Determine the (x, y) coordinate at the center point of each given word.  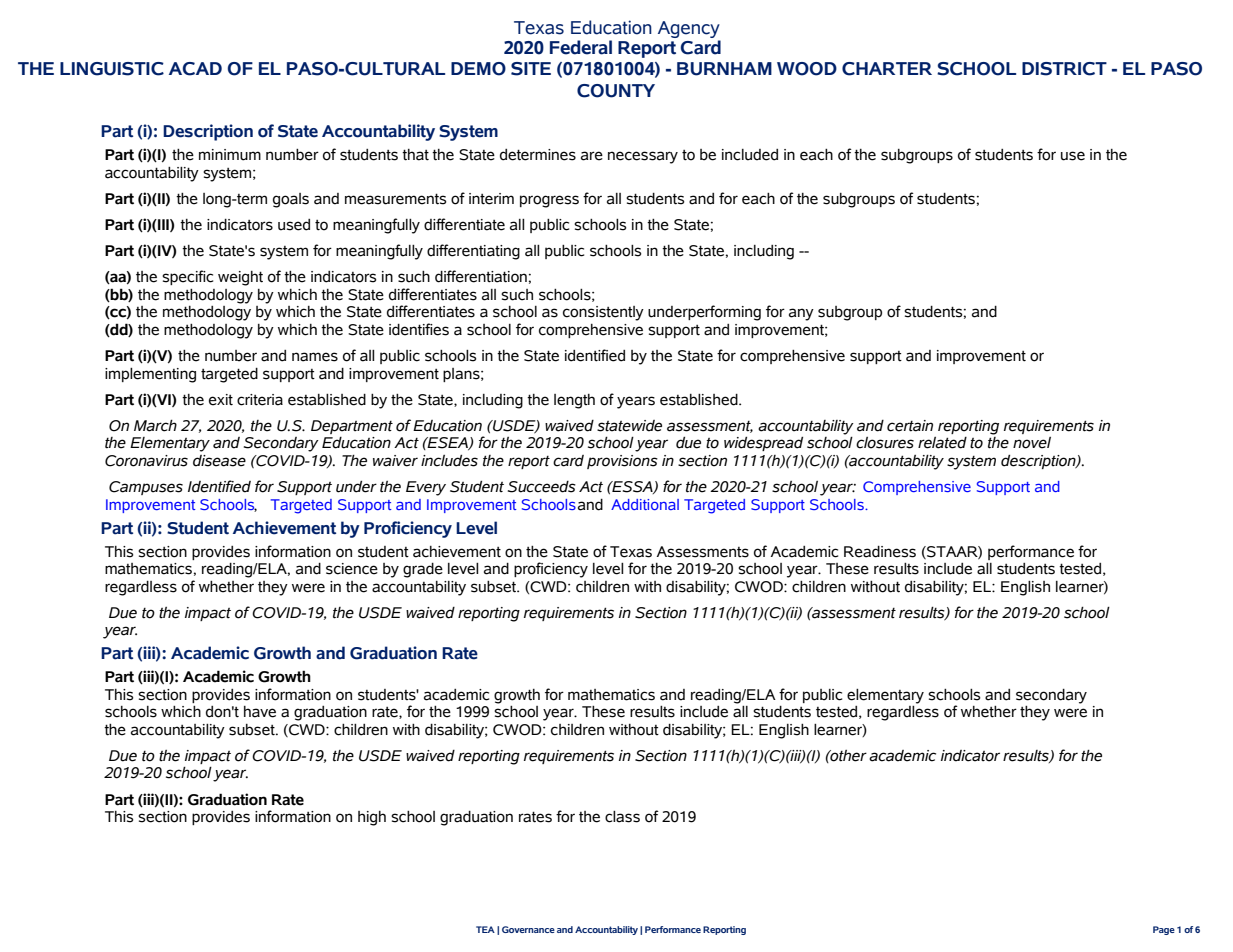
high (372, 818)
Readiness (880, 552)
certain (910, 426)
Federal (581, 47)
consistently (603, 313)
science (352, 569)
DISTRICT (1064, 69)
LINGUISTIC (112, 69)
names (315, 357)
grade (423, 570)
